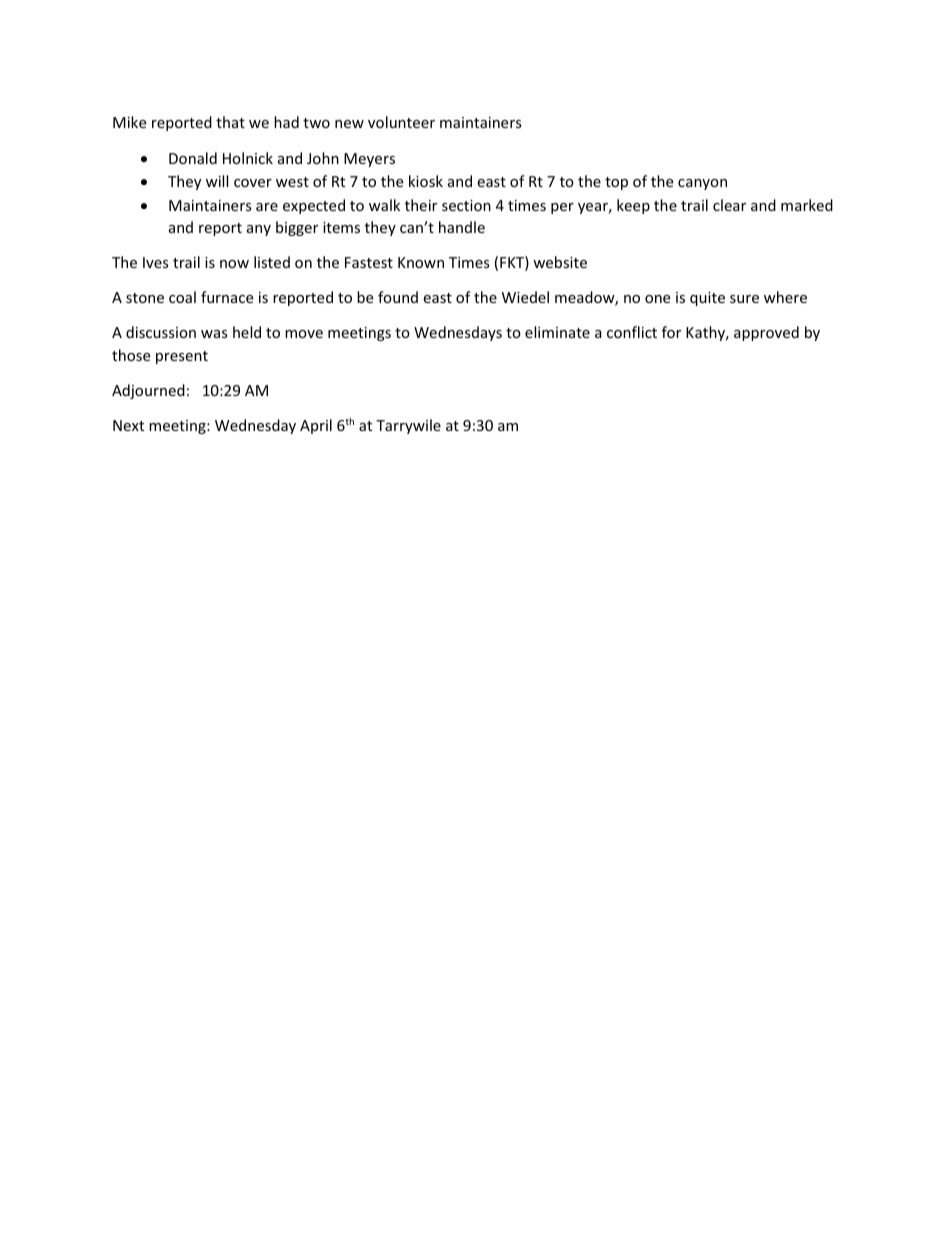  What do you see at coordinates (214, 334) in the image?
I see `was` at bounding box center [214, 334].
